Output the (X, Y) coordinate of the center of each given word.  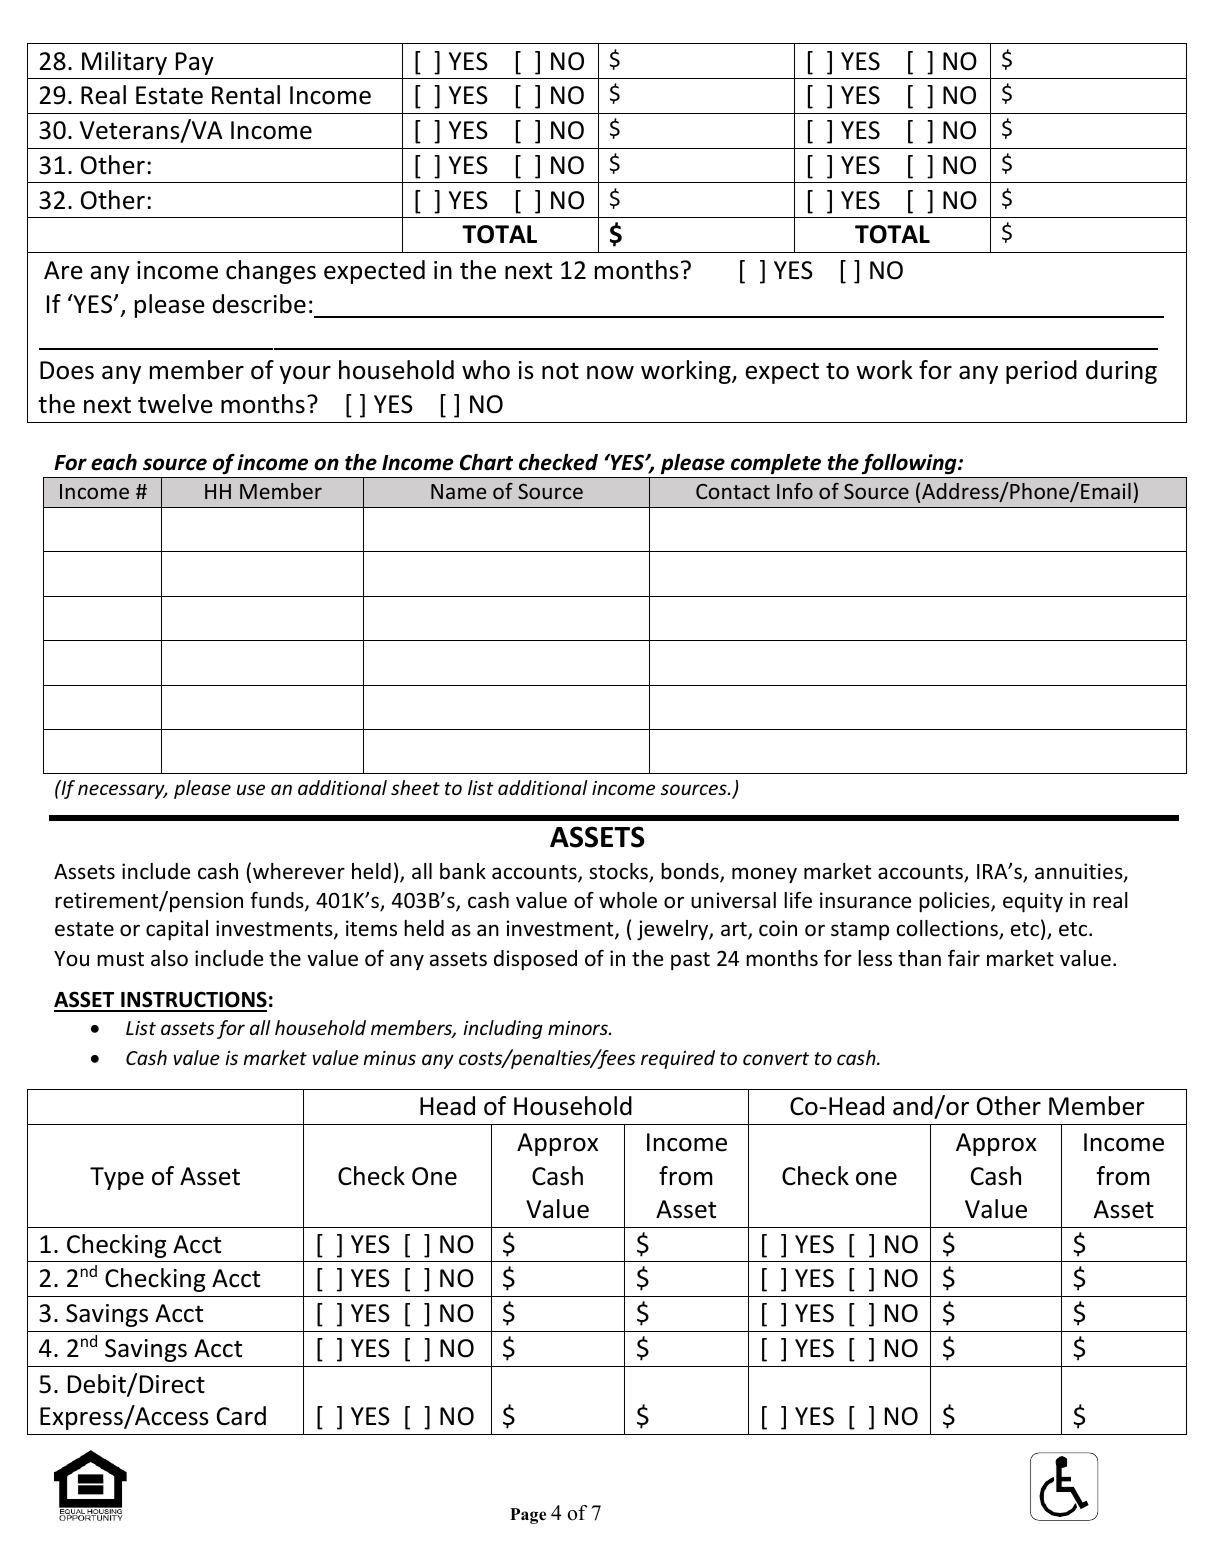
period (1041, 372)
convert (776, 1058)
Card (241, 1416)
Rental (246, 95)
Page (528, 1516)
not (560, 371)
